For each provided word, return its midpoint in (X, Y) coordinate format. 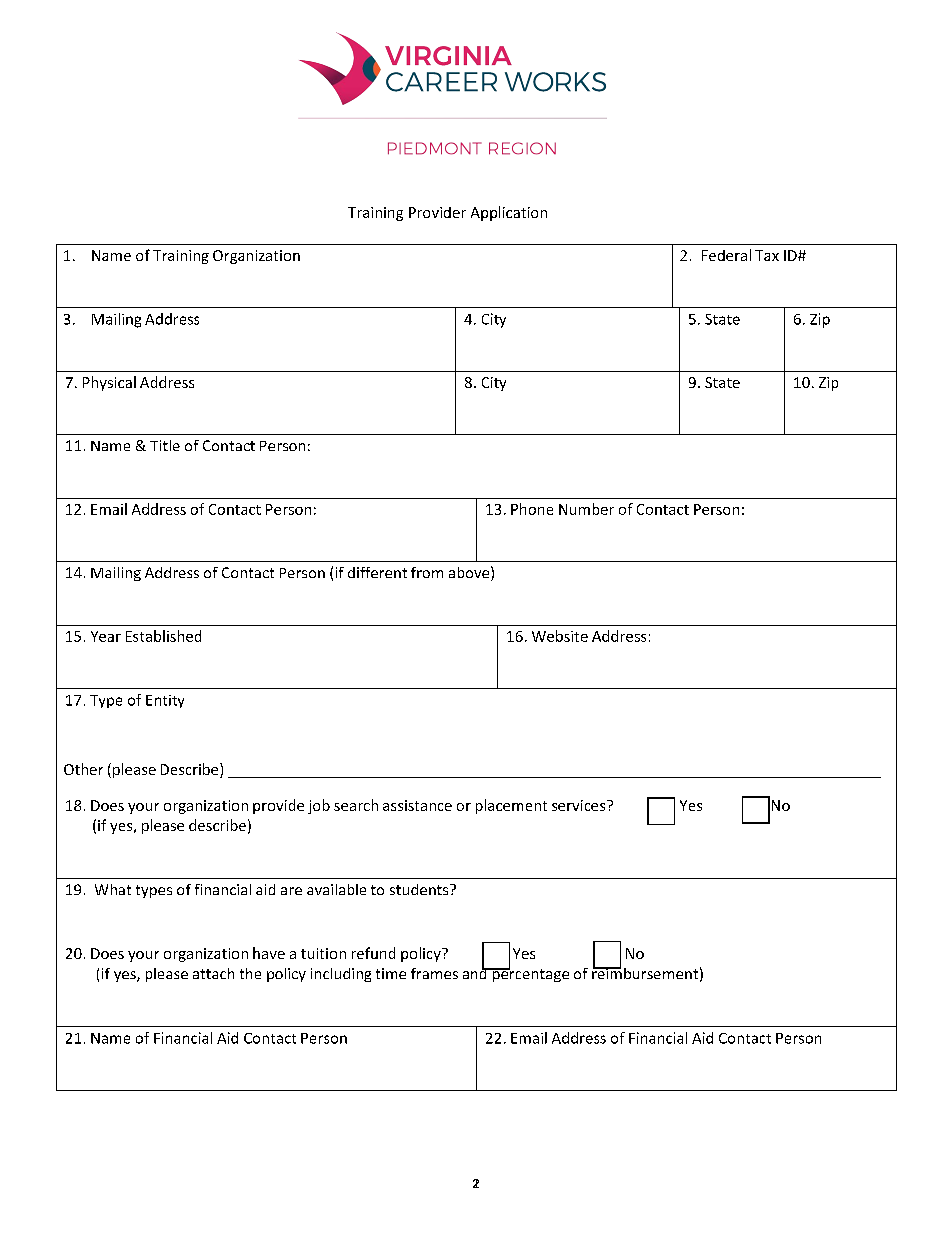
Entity (165, 701)
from (427, 572)
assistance (417, 805)
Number (586, 509)
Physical (109, 383)
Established (163, 636)
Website (560, 636)
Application (509, 213)
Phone (532, 509)
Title (165, 445)
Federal (726, 255)
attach (213, 973)
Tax (767, 255)
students (420, 889)
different (377, 572)
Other (83, 769)
